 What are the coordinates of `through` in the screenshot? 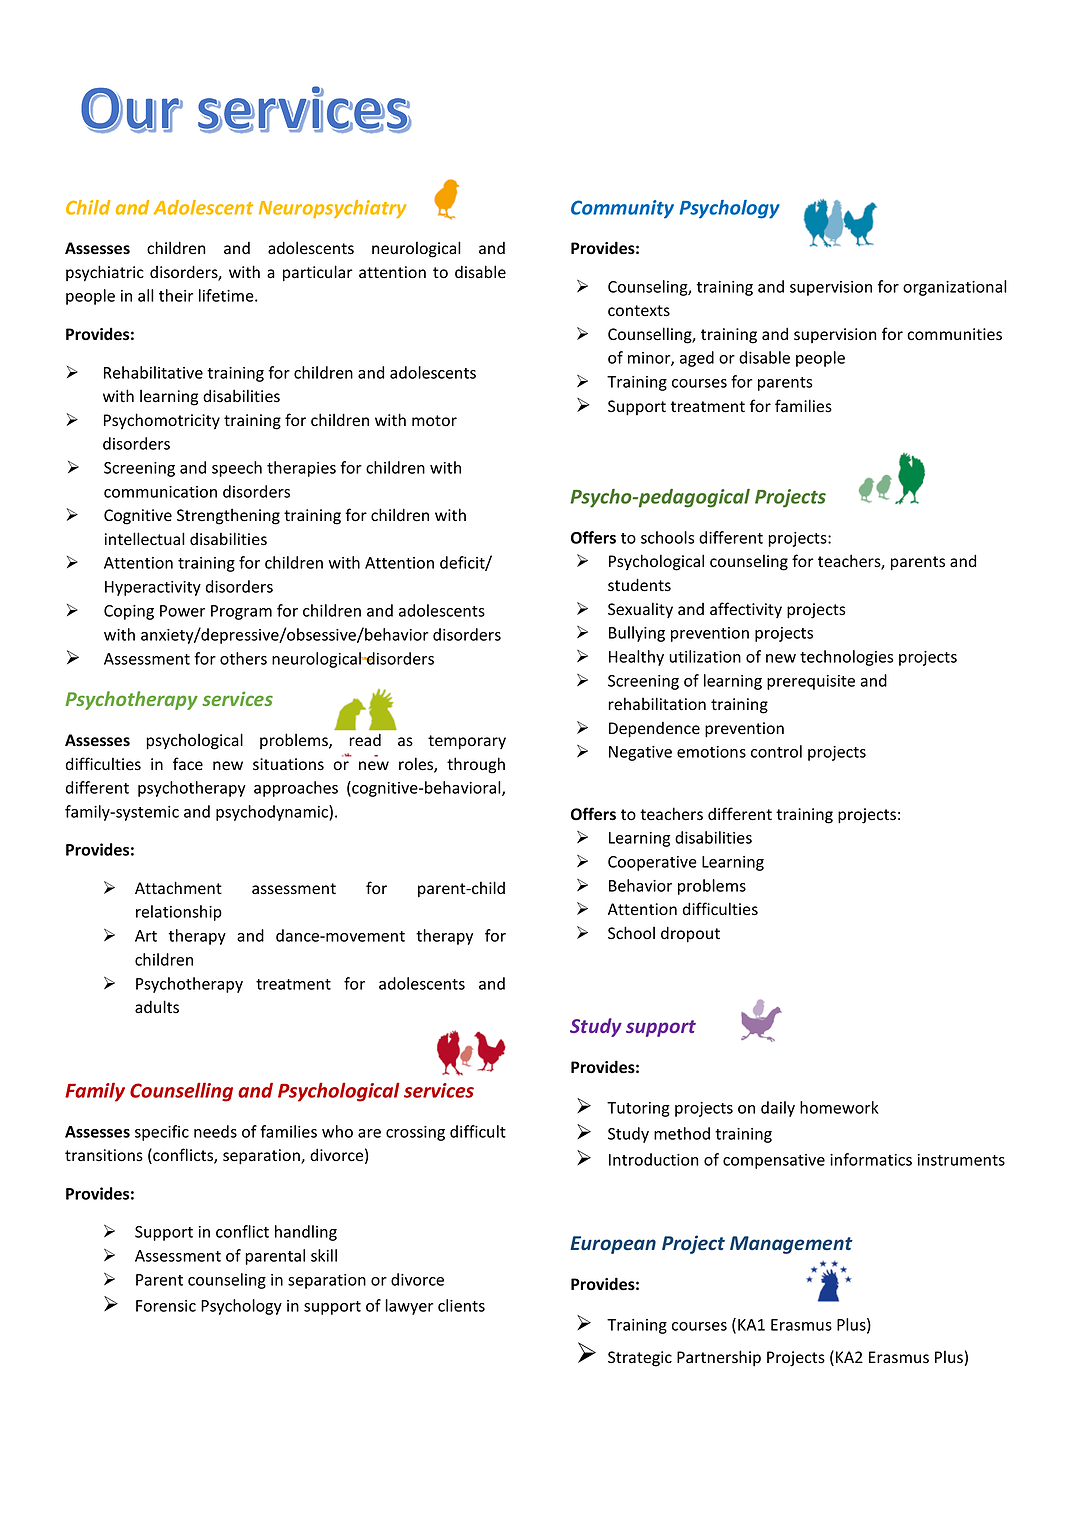 It's located at (476, 765).
